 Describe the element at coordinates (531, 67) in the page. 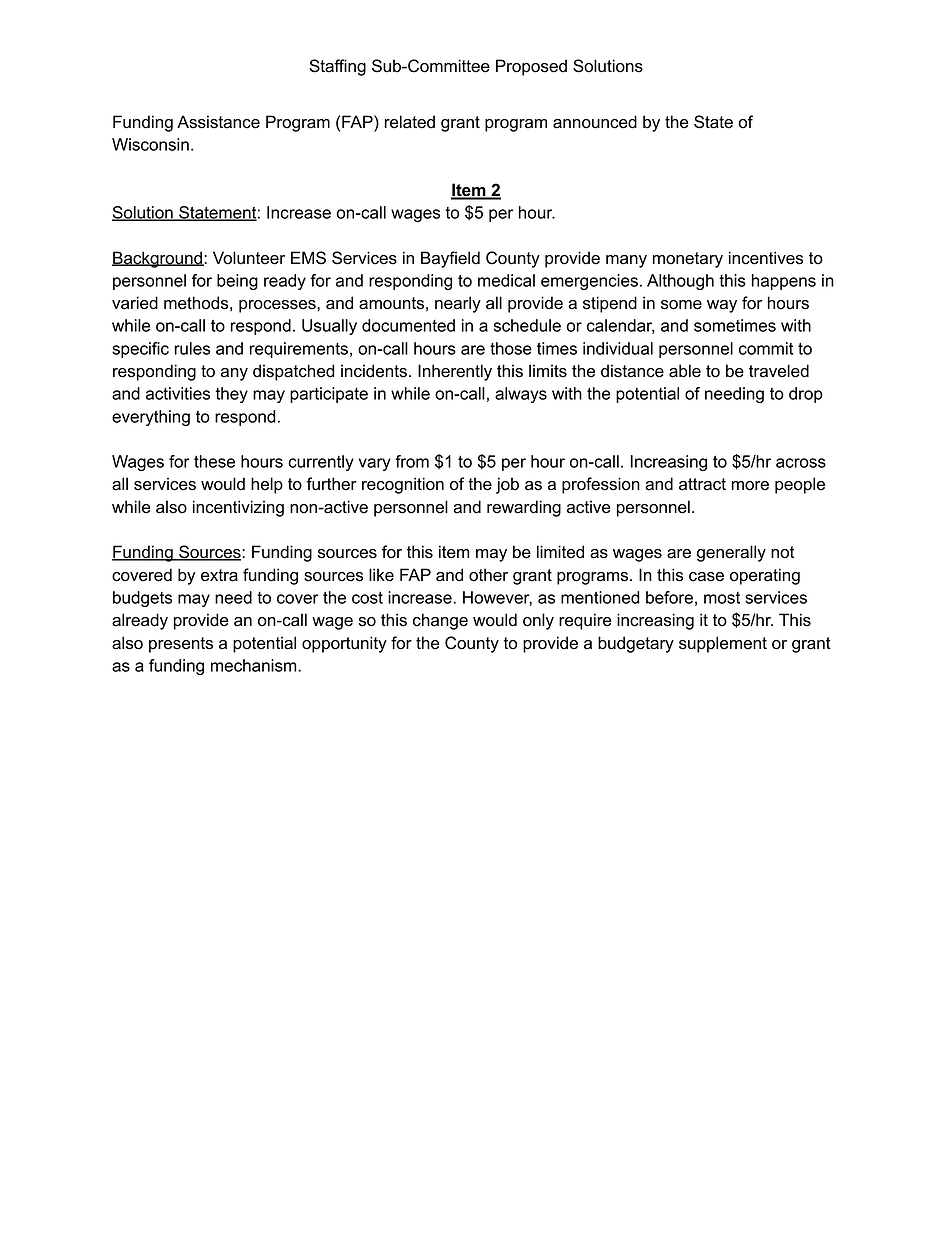

I see `Proposed` at that location.
